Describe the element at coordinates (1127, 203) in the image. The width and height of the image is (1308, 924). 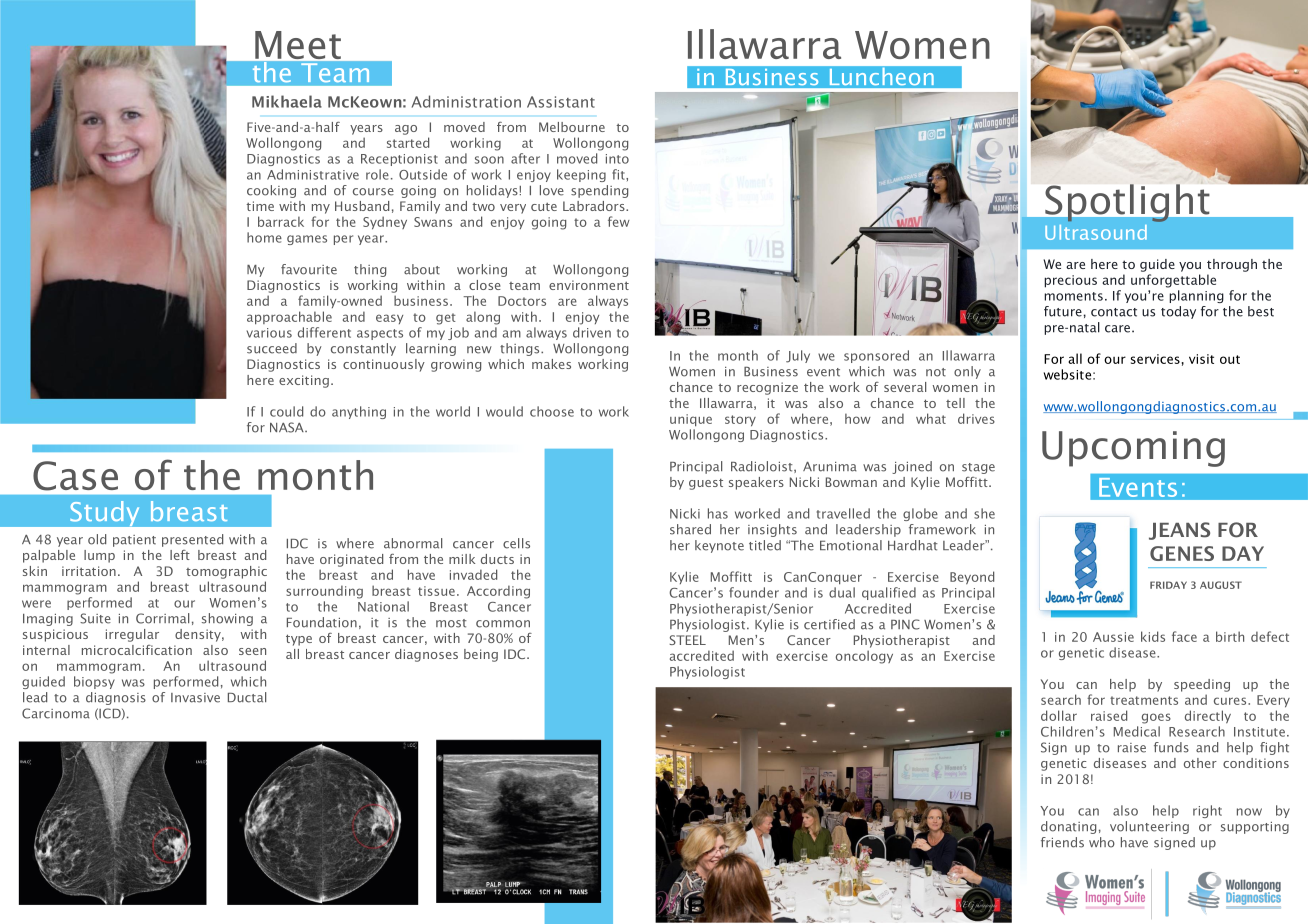
I see `Spotlight` at that location.
